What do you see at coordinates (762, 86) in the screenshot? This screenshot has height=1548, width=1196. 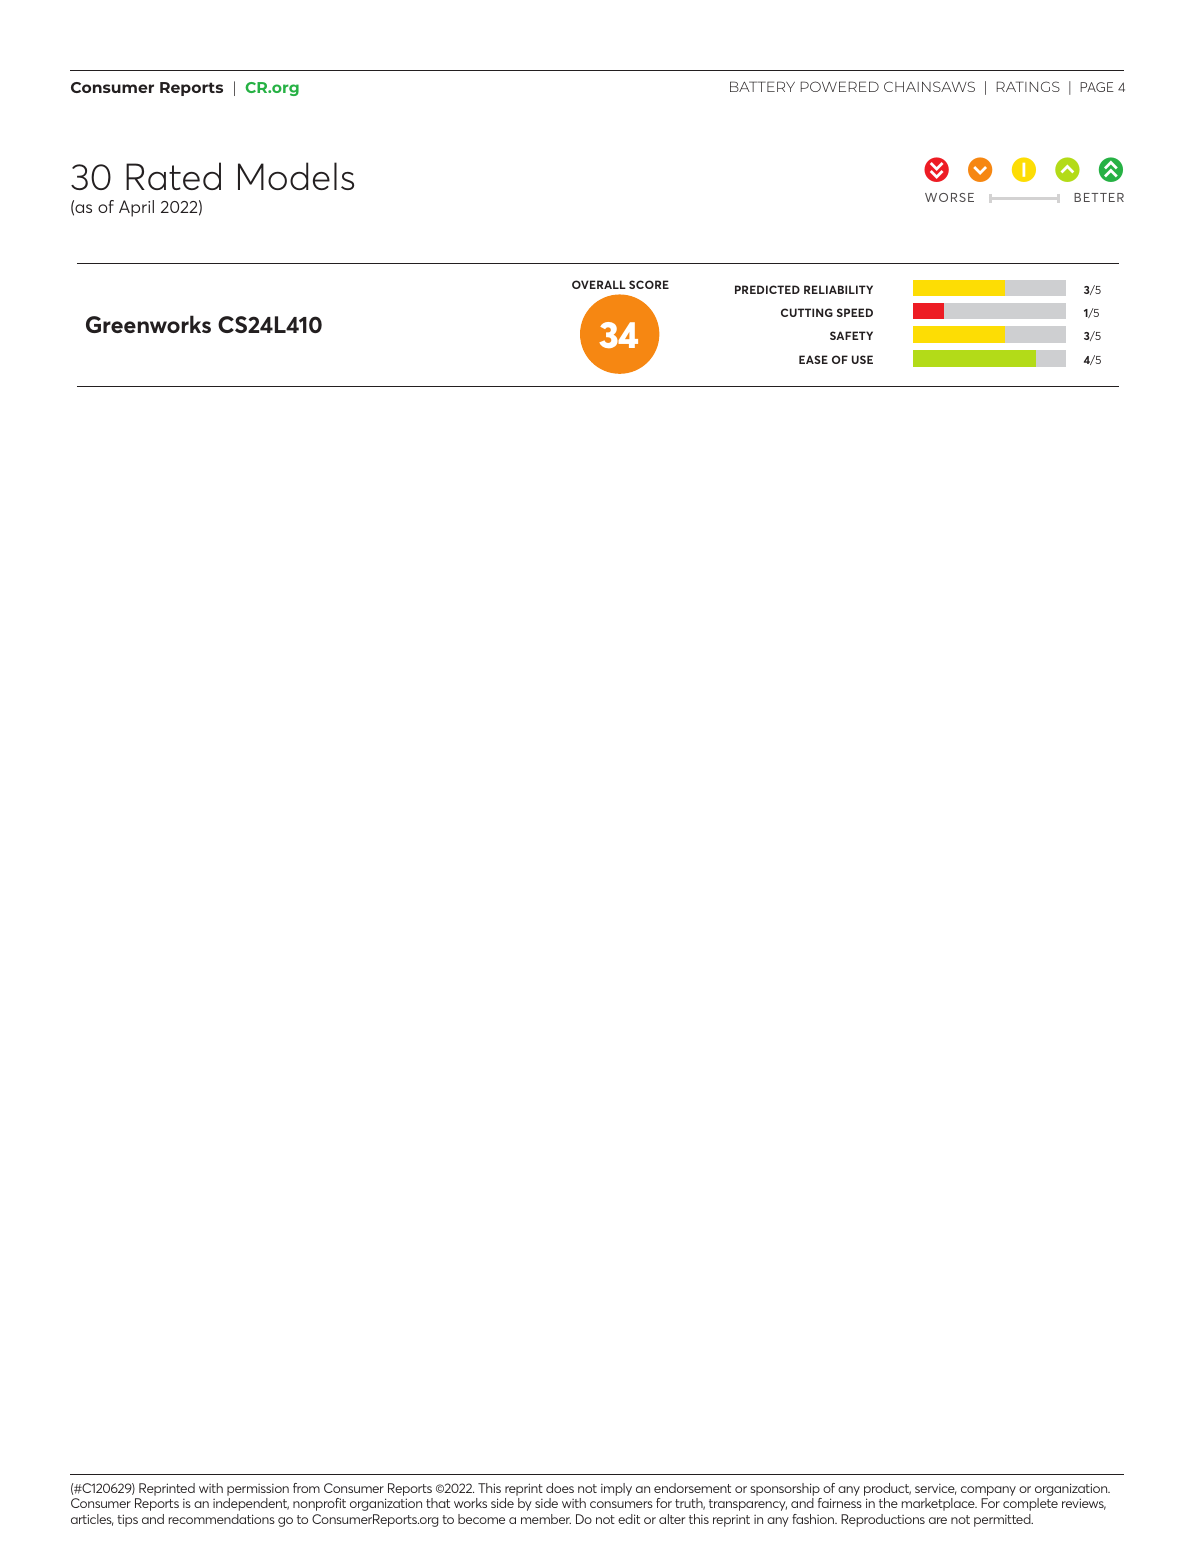 I see `BATTERY` at bounding box center [762, 86].
